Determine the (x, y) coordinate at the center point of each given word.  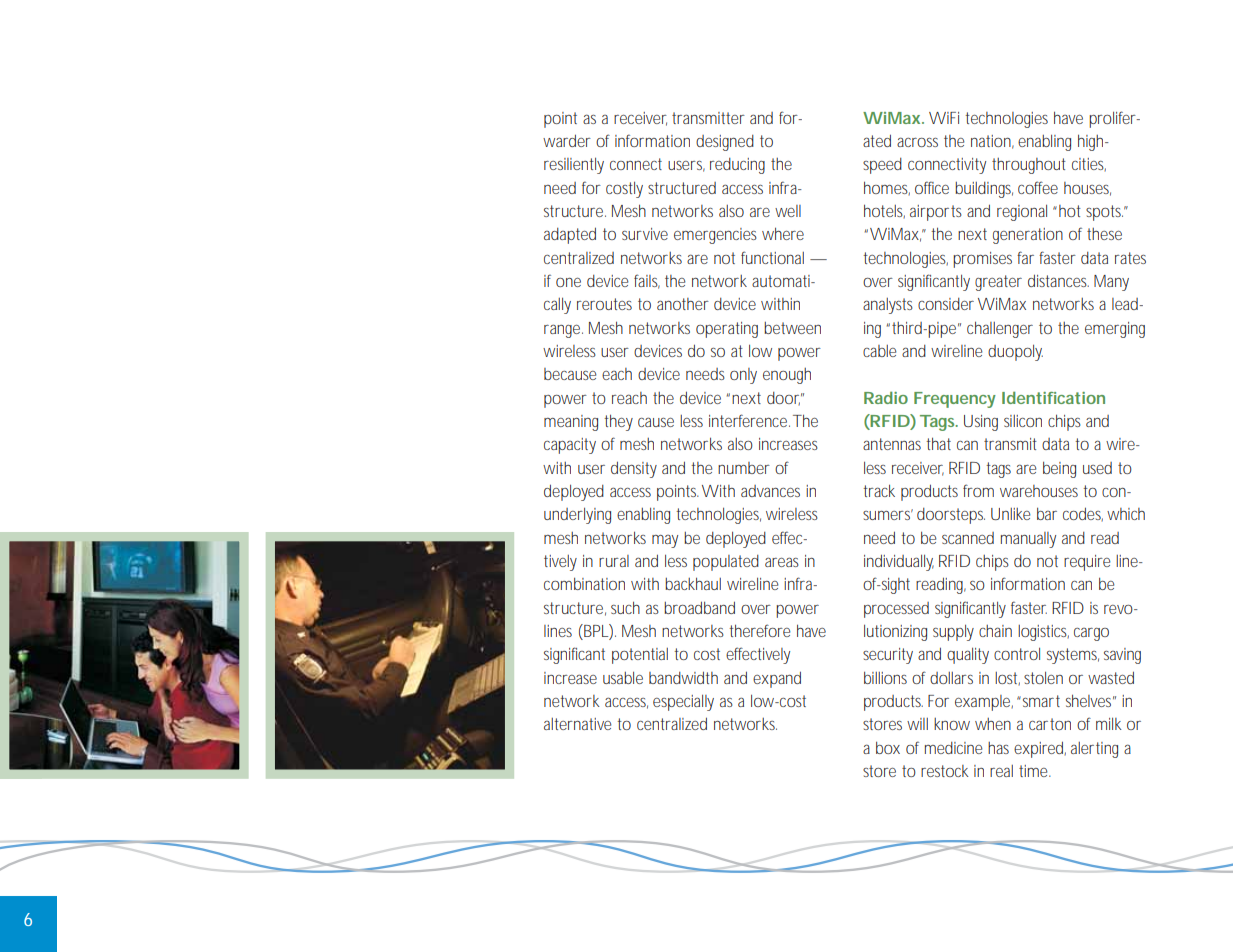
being (1059, 469)
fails (647, 281)
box (888, 747)
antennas (892, 444)
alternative (578, 724)
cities (1089, 164)
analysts (888, 306)
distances (1058, 280)
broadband (699, 607)
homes (887, 188)
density (634, 469)
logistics (1043, 633)
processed (896, 610)
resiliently (574, 165)
